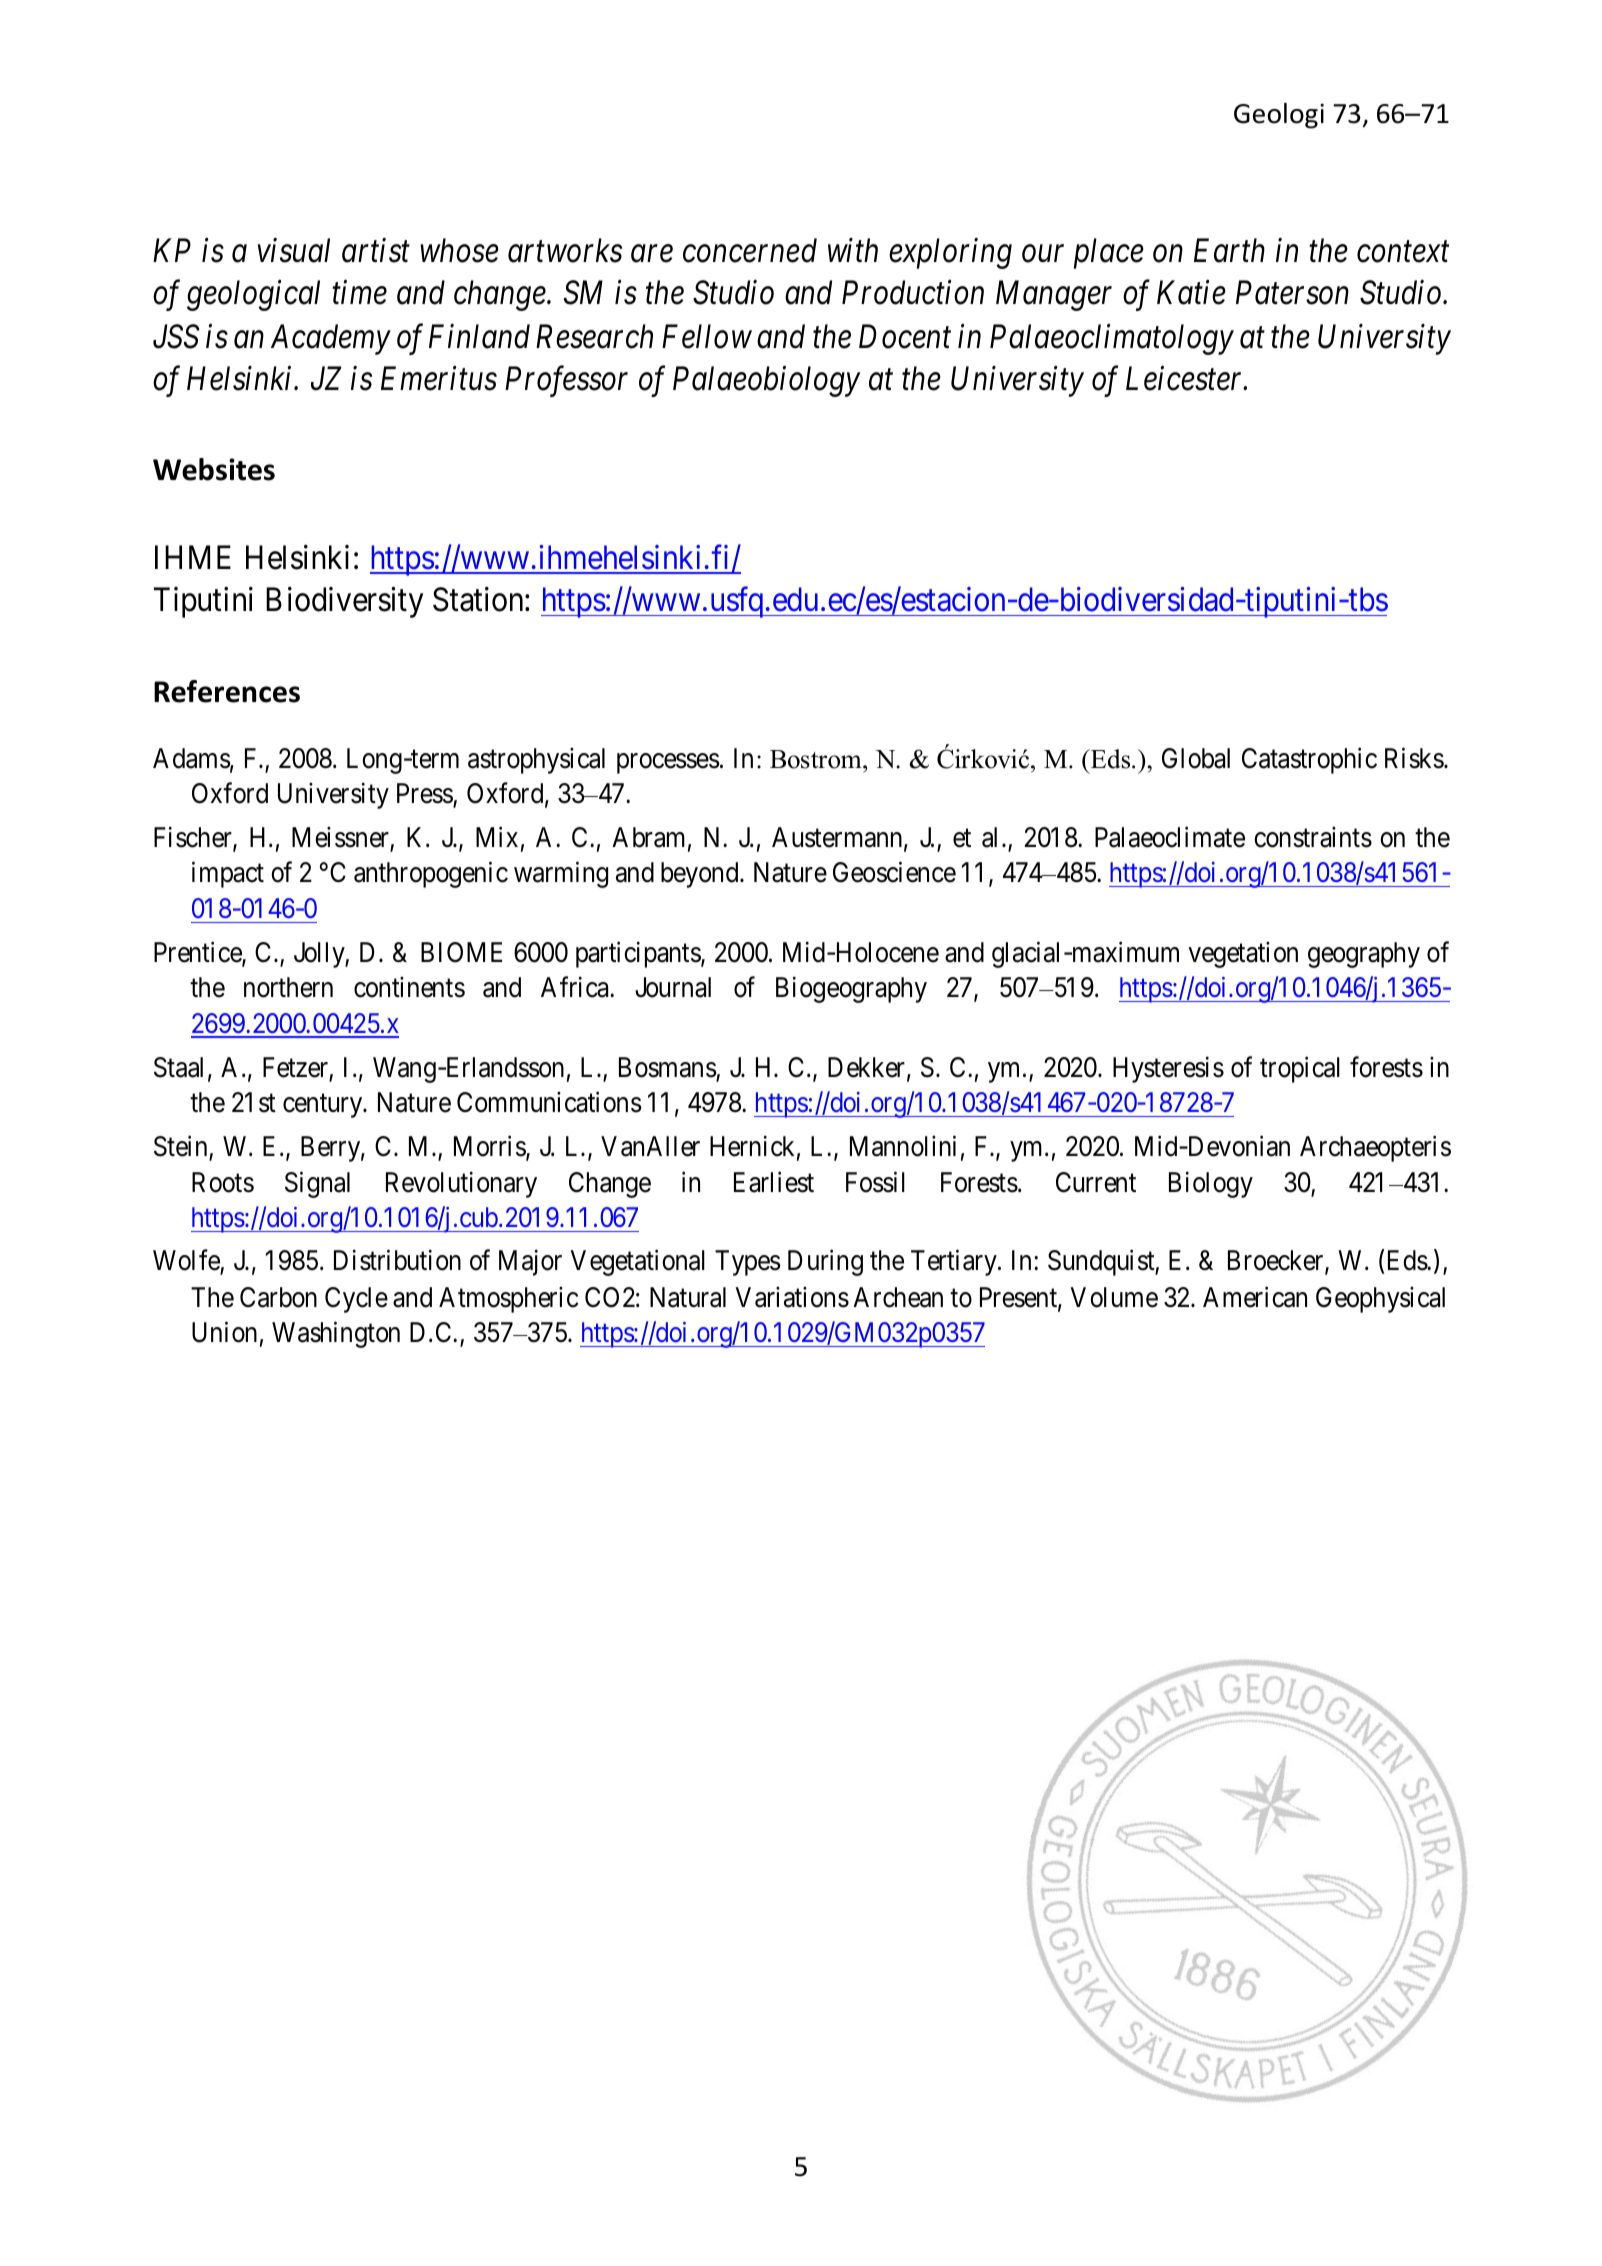 The width and height of the screenshot is (1602, 2266). I want to click on Variations, so click(792, 1297).
